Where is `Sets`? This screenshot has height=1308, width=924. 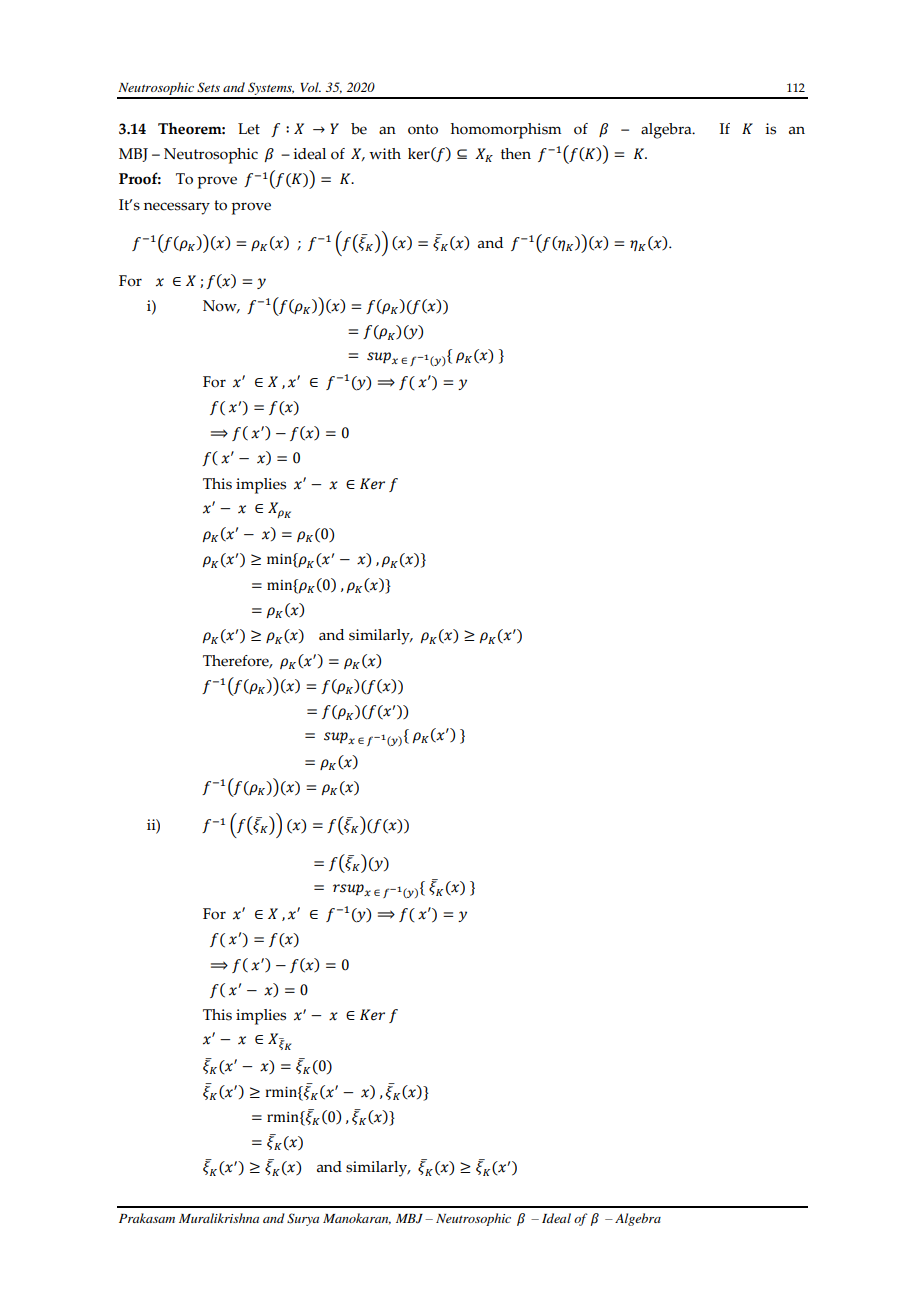 Sets is located at coordinates (208, 87).
